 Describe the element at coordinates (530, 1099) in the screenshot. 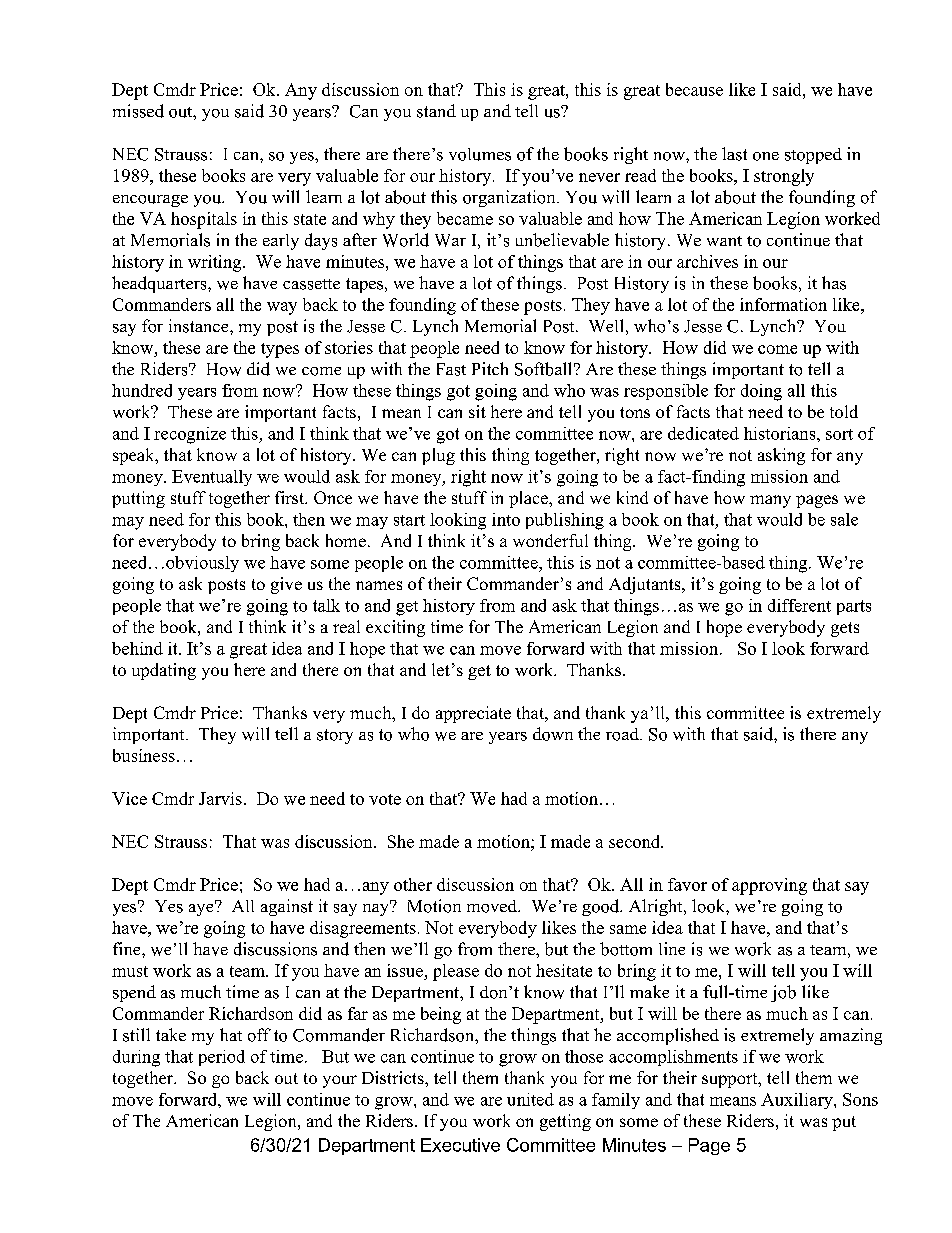

I see `united` at that location.
